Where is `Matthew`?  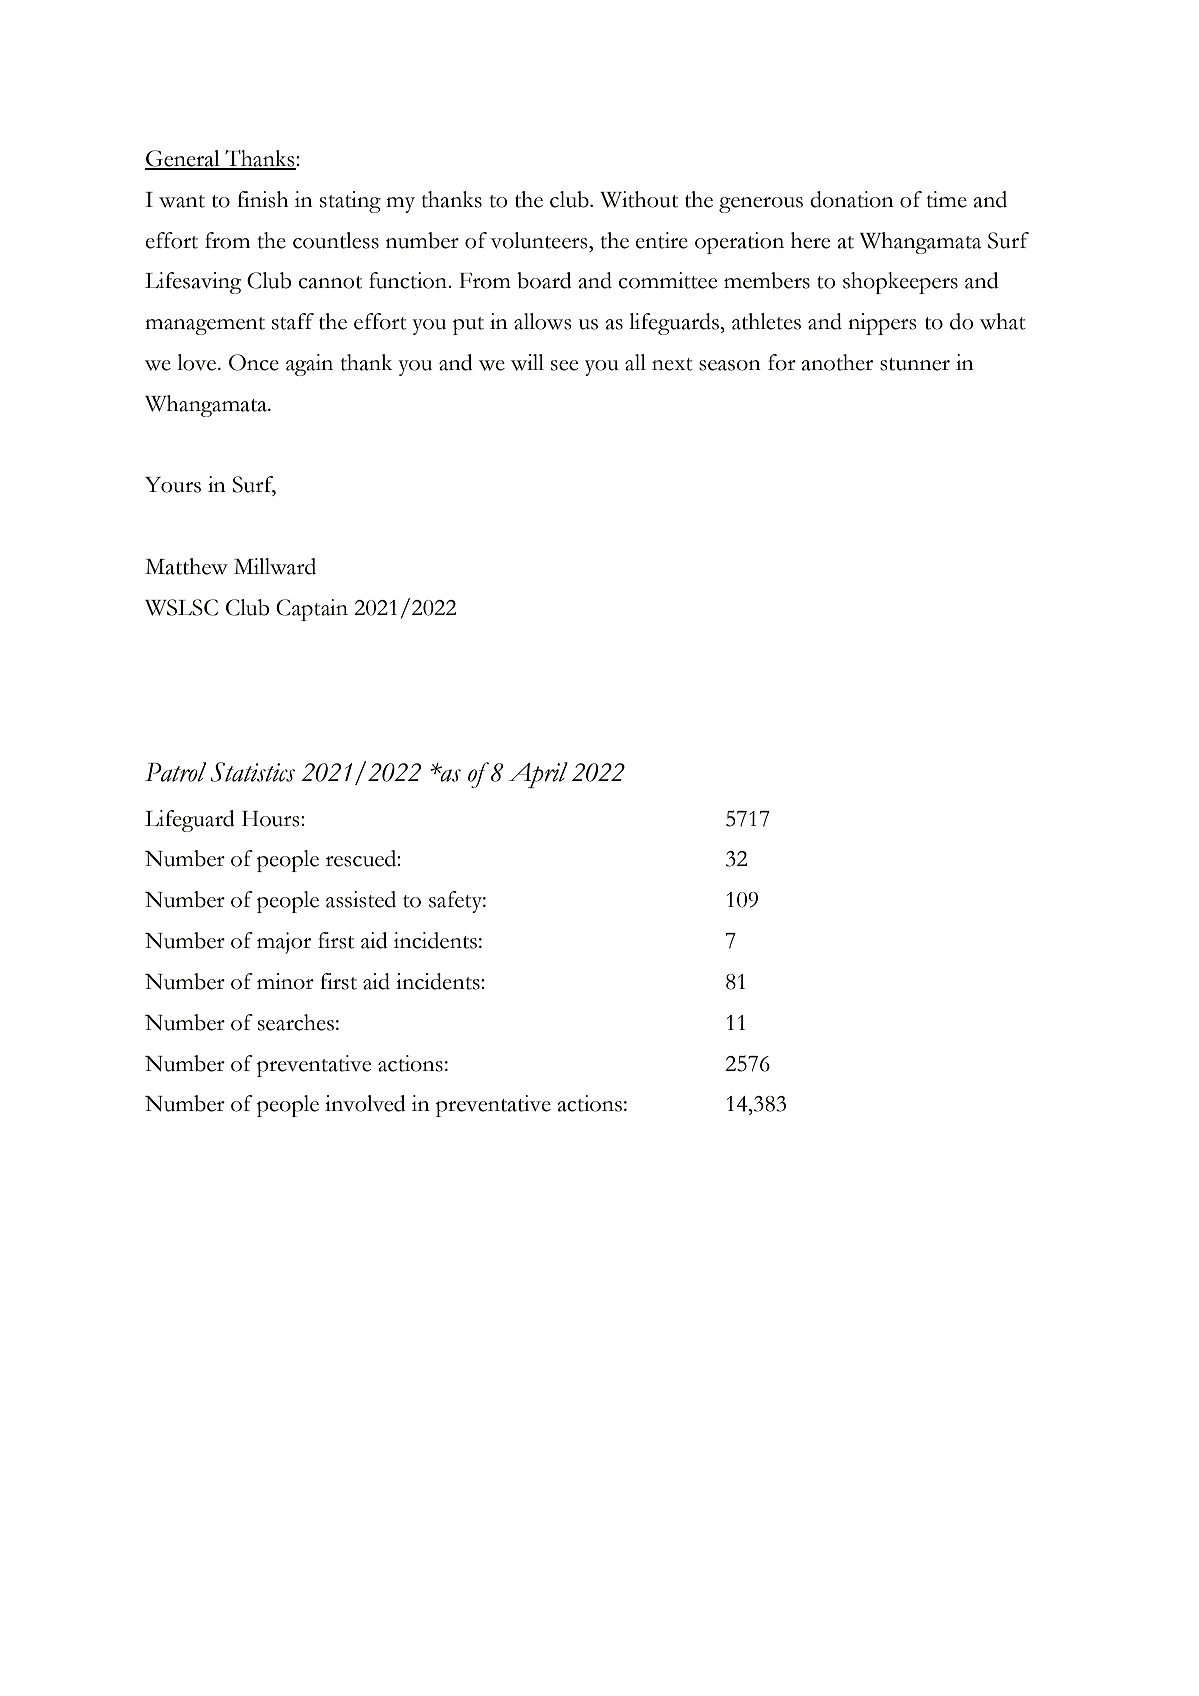
Matthew is located at coordinates (186, 566).
